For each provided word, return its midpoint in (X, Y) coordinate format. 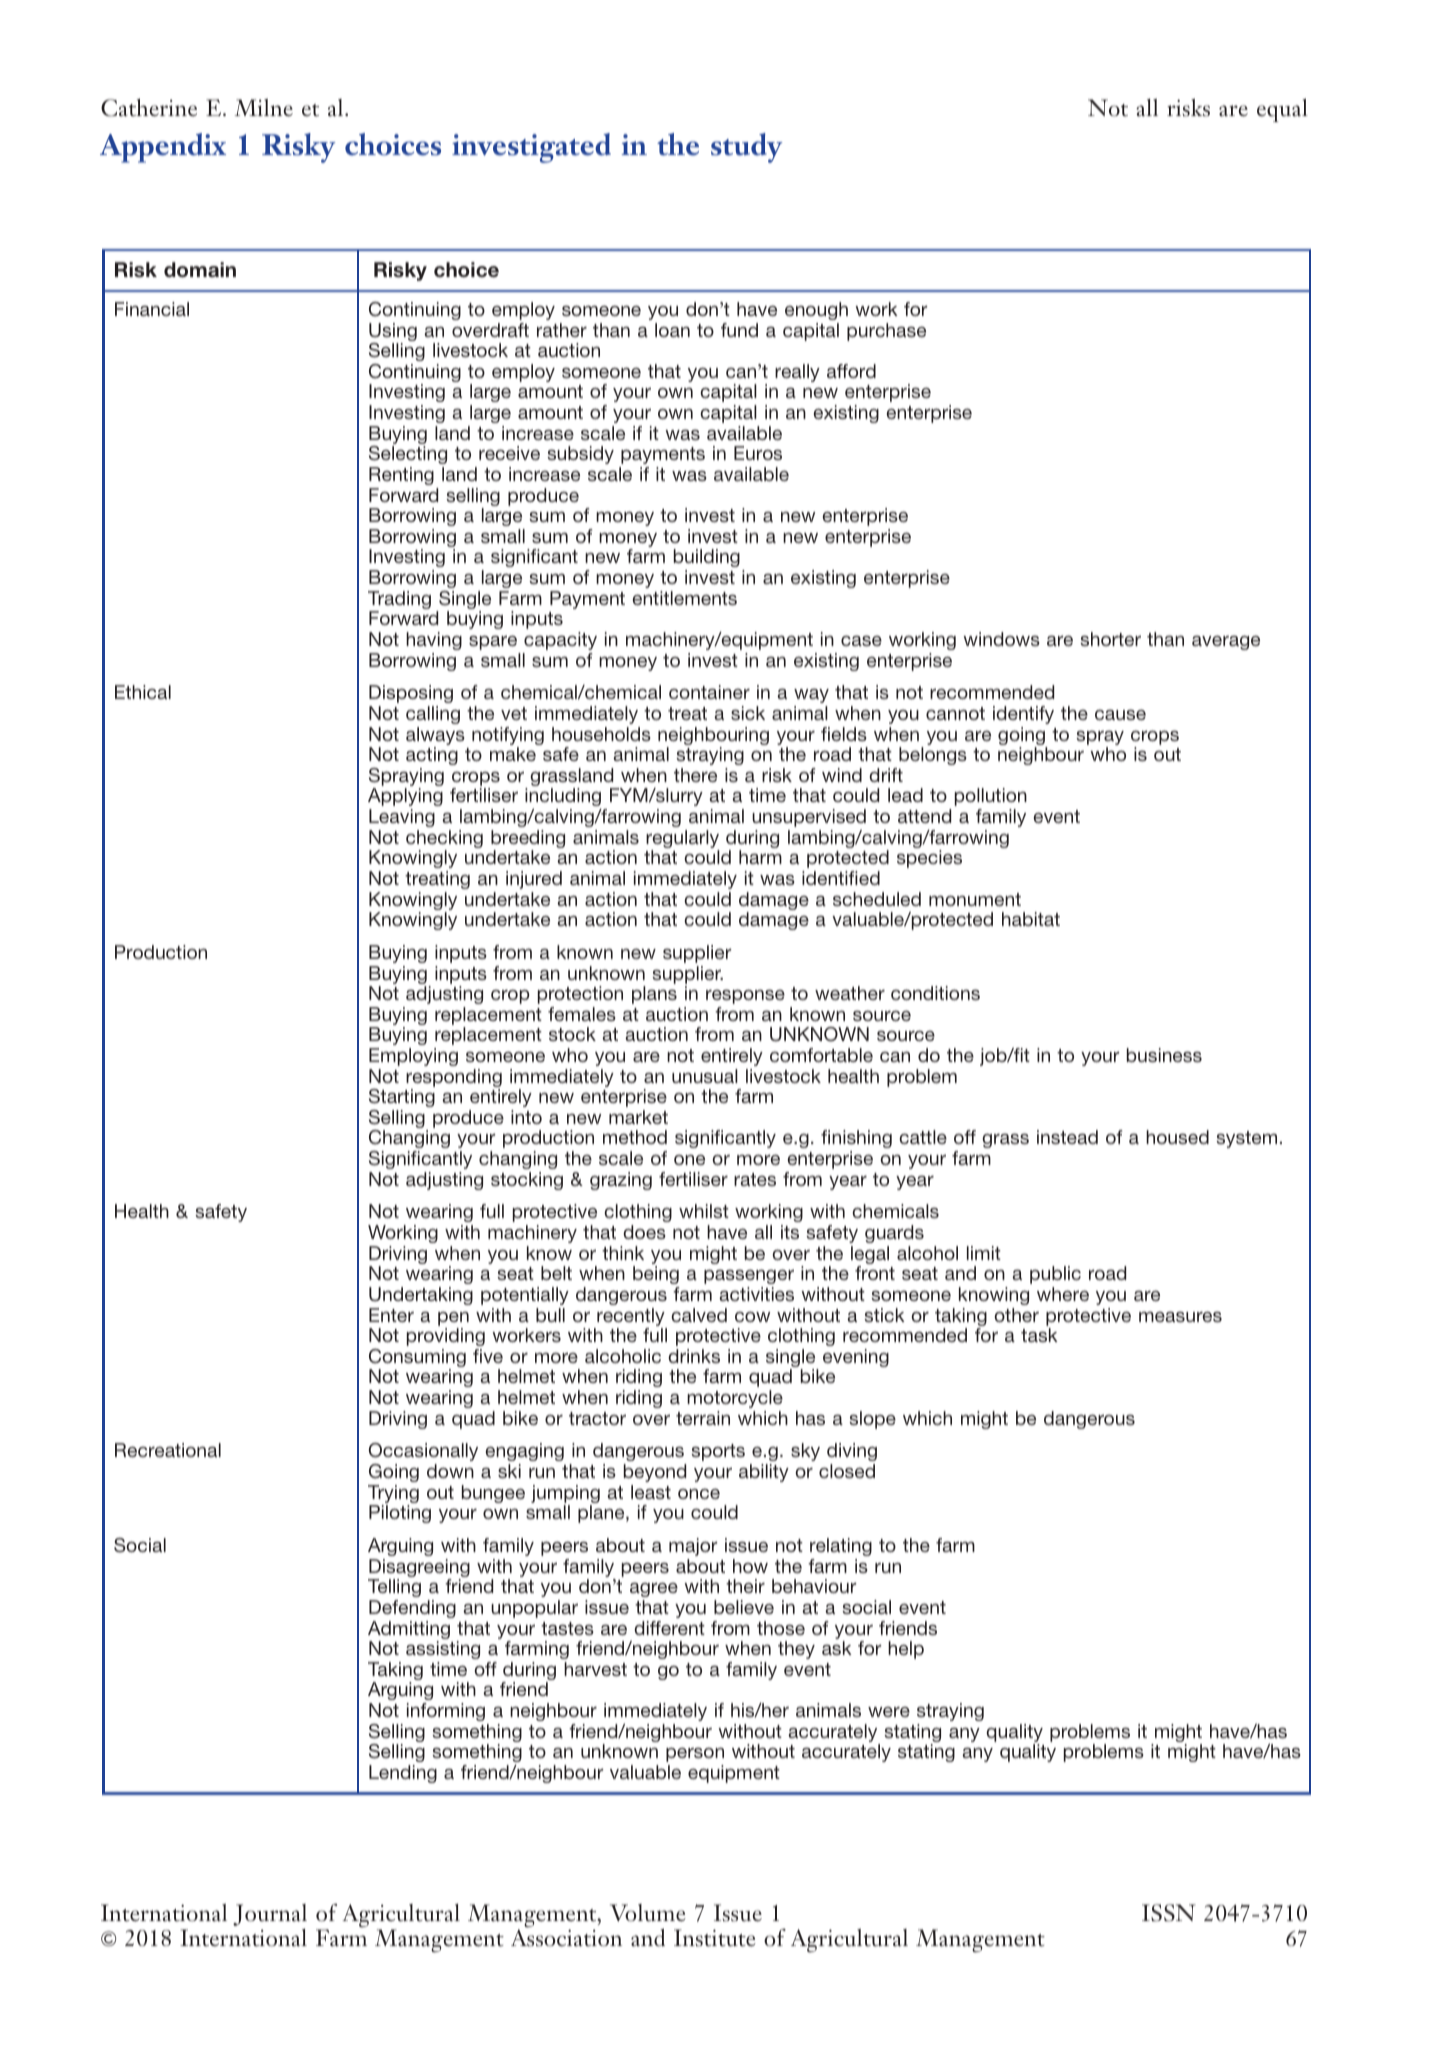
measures (1180, 1316)
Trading (399, 601)
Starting (402, 1098)
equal (1282, 110)
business (1164, 1055)
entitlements (684, 598)
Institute (715, 1938)
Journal (270, 1915)
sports (718, 1452)
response (745, 996)
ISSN (1169, 1913)
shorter (1110, 639)
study (747, 148)
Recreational (168, 1450)
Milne (264, 108)
